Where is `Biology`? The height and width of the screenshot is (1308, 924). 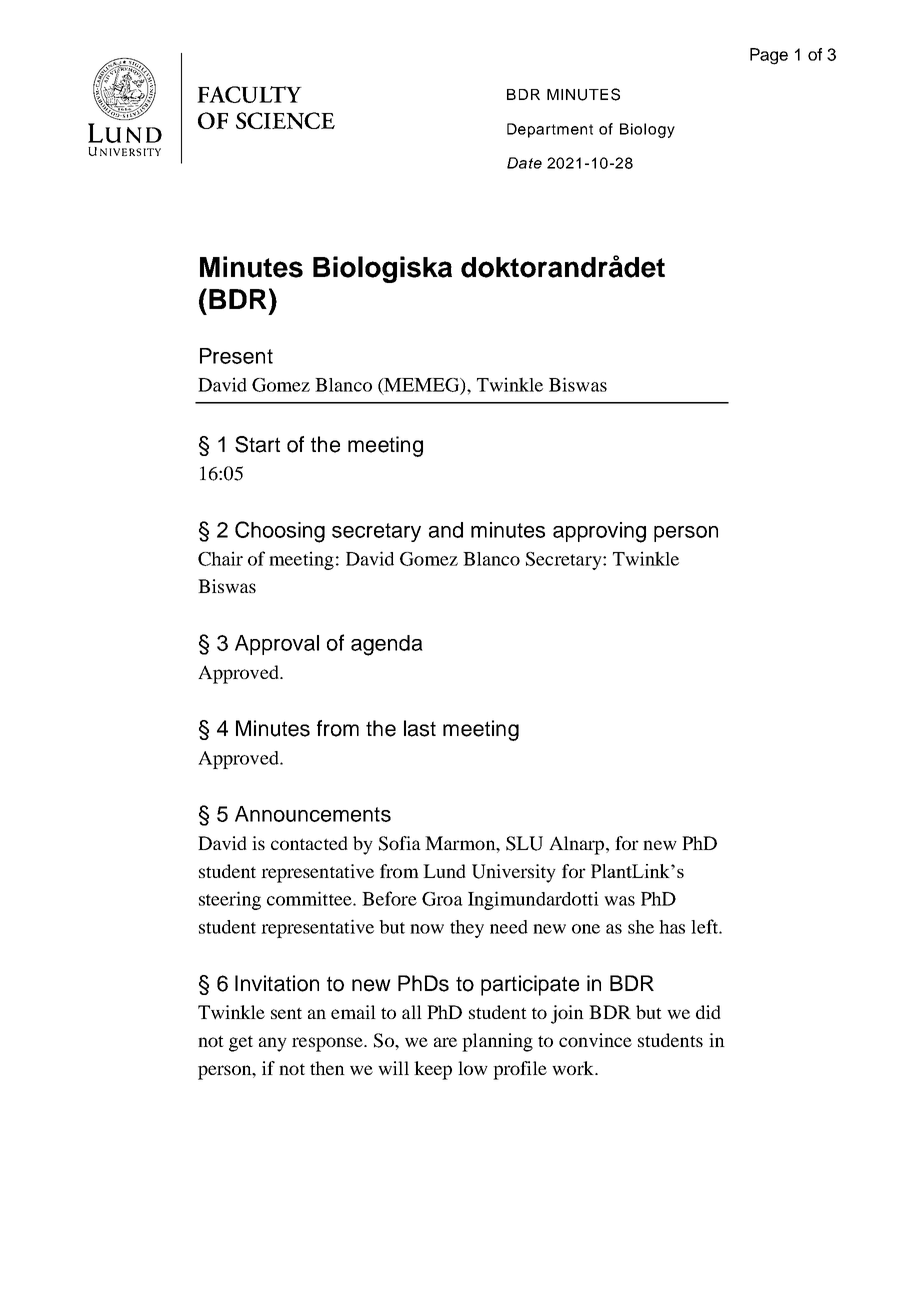 Biology is located at coordinates (647, 130).
